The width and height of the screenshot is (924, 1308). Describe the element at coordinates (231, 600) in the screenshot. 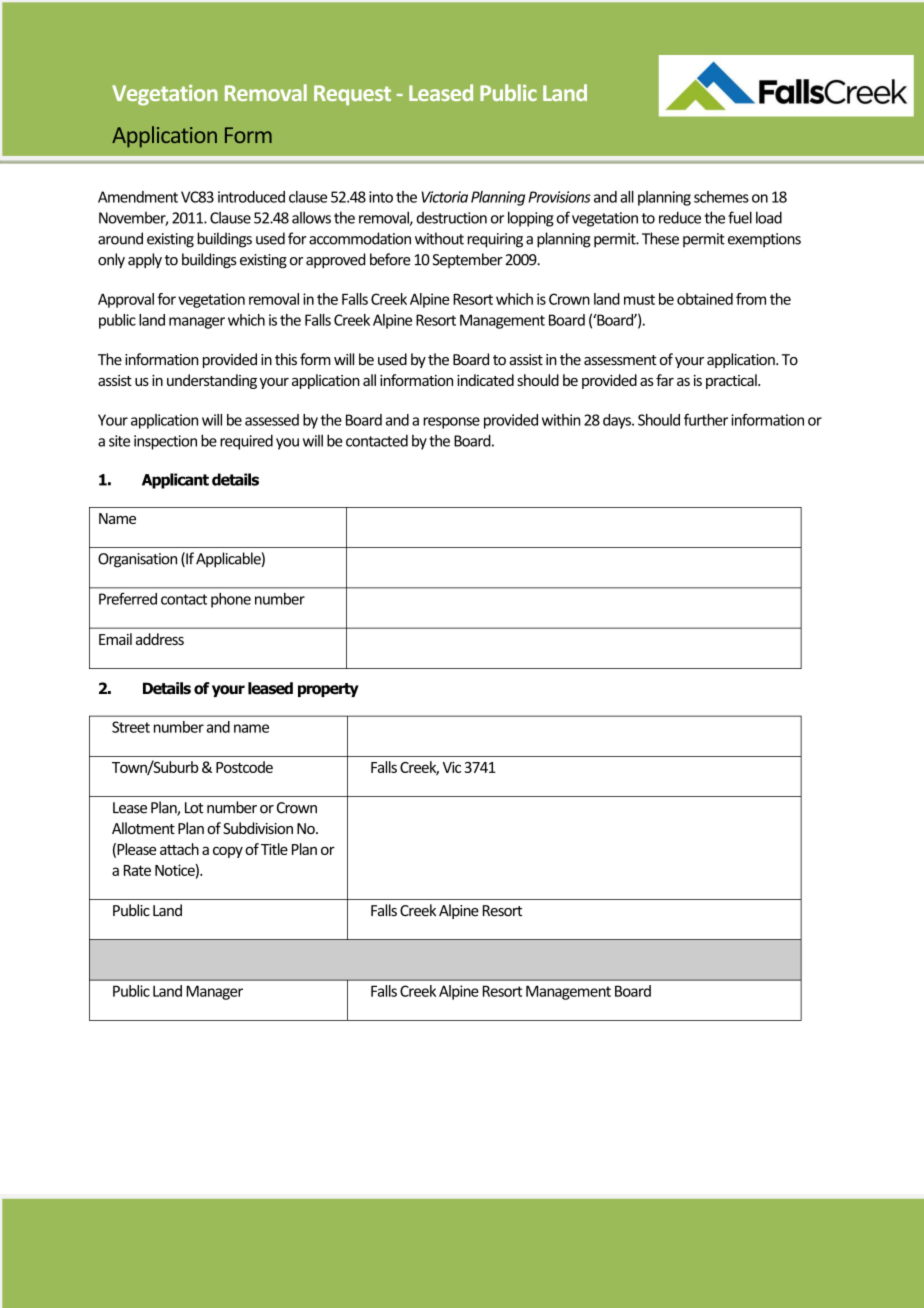

I see `phone` at that location.
